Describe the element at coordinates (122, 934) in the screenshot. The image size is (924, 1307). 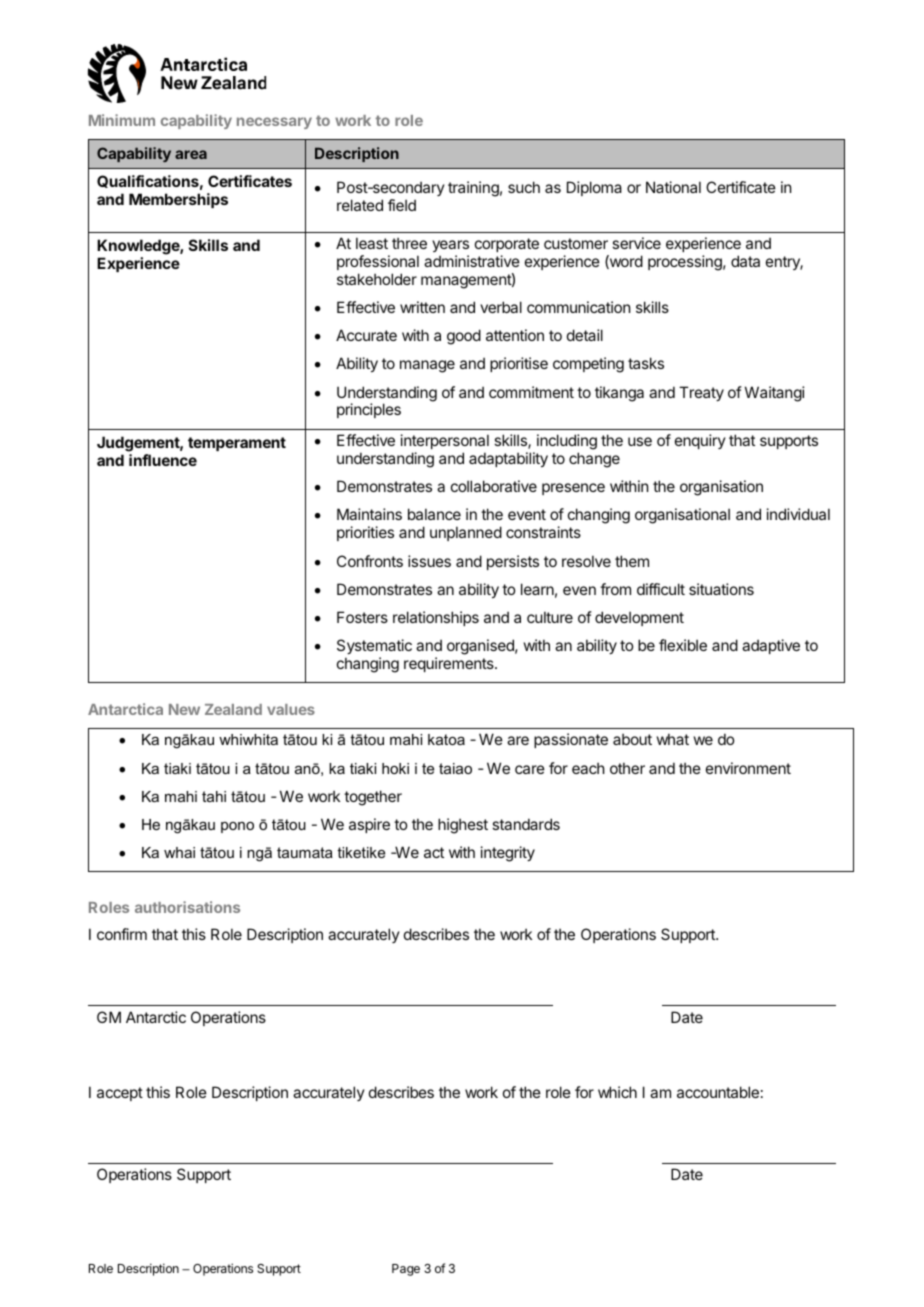
I see `confirm` at that location.
